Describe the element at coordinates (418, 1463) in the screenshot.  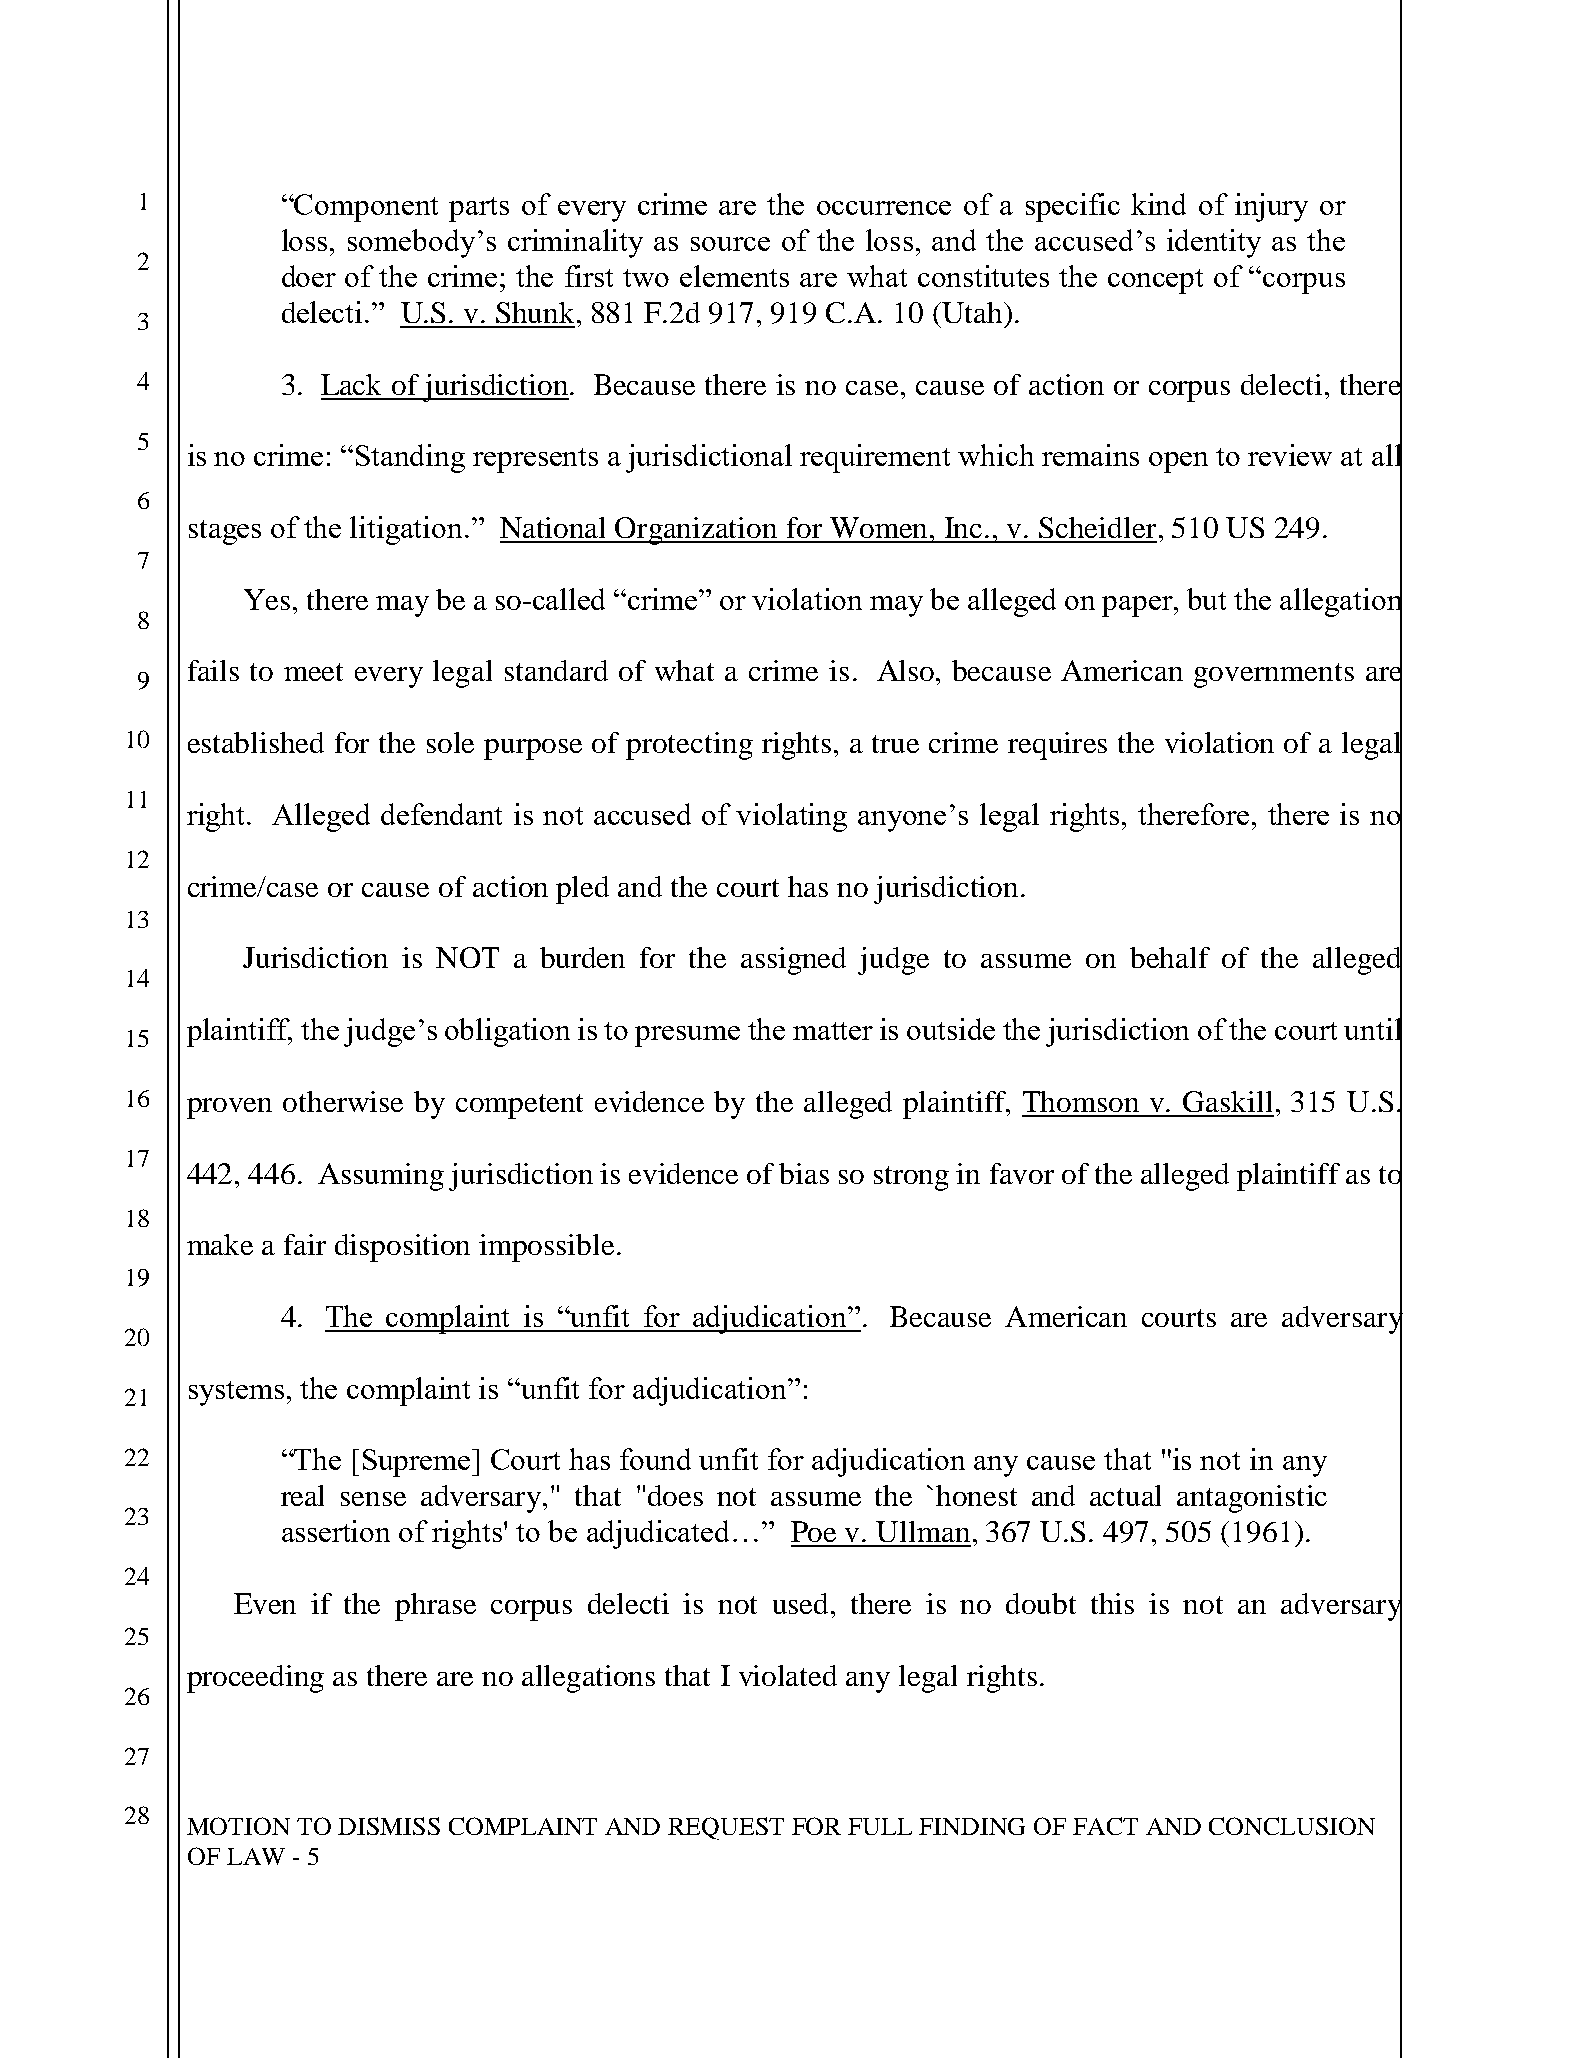
I see `Supreme` at that location.
